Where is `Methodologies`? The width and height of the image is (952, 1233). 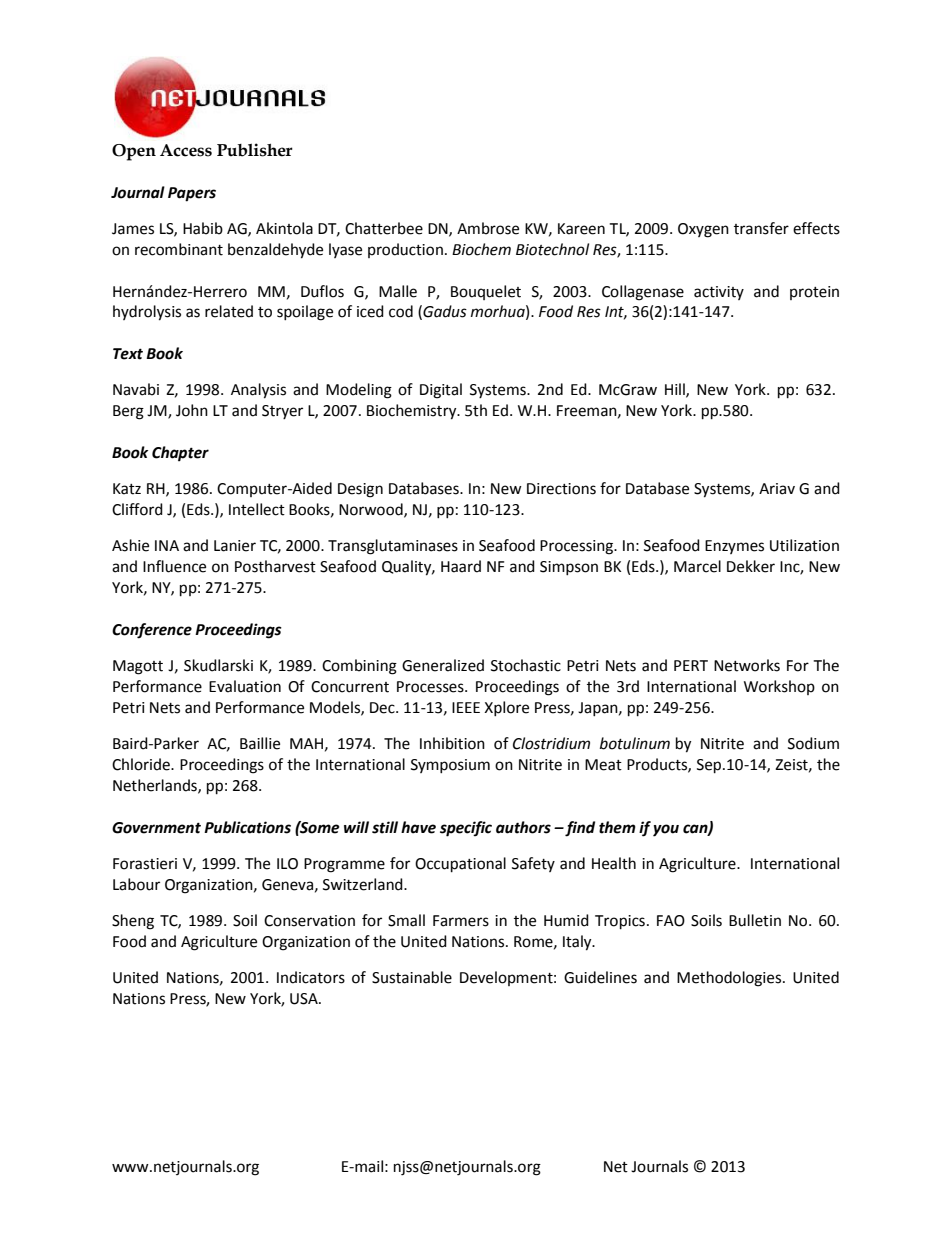
Methodologies is located at coordinates (730, 979).
